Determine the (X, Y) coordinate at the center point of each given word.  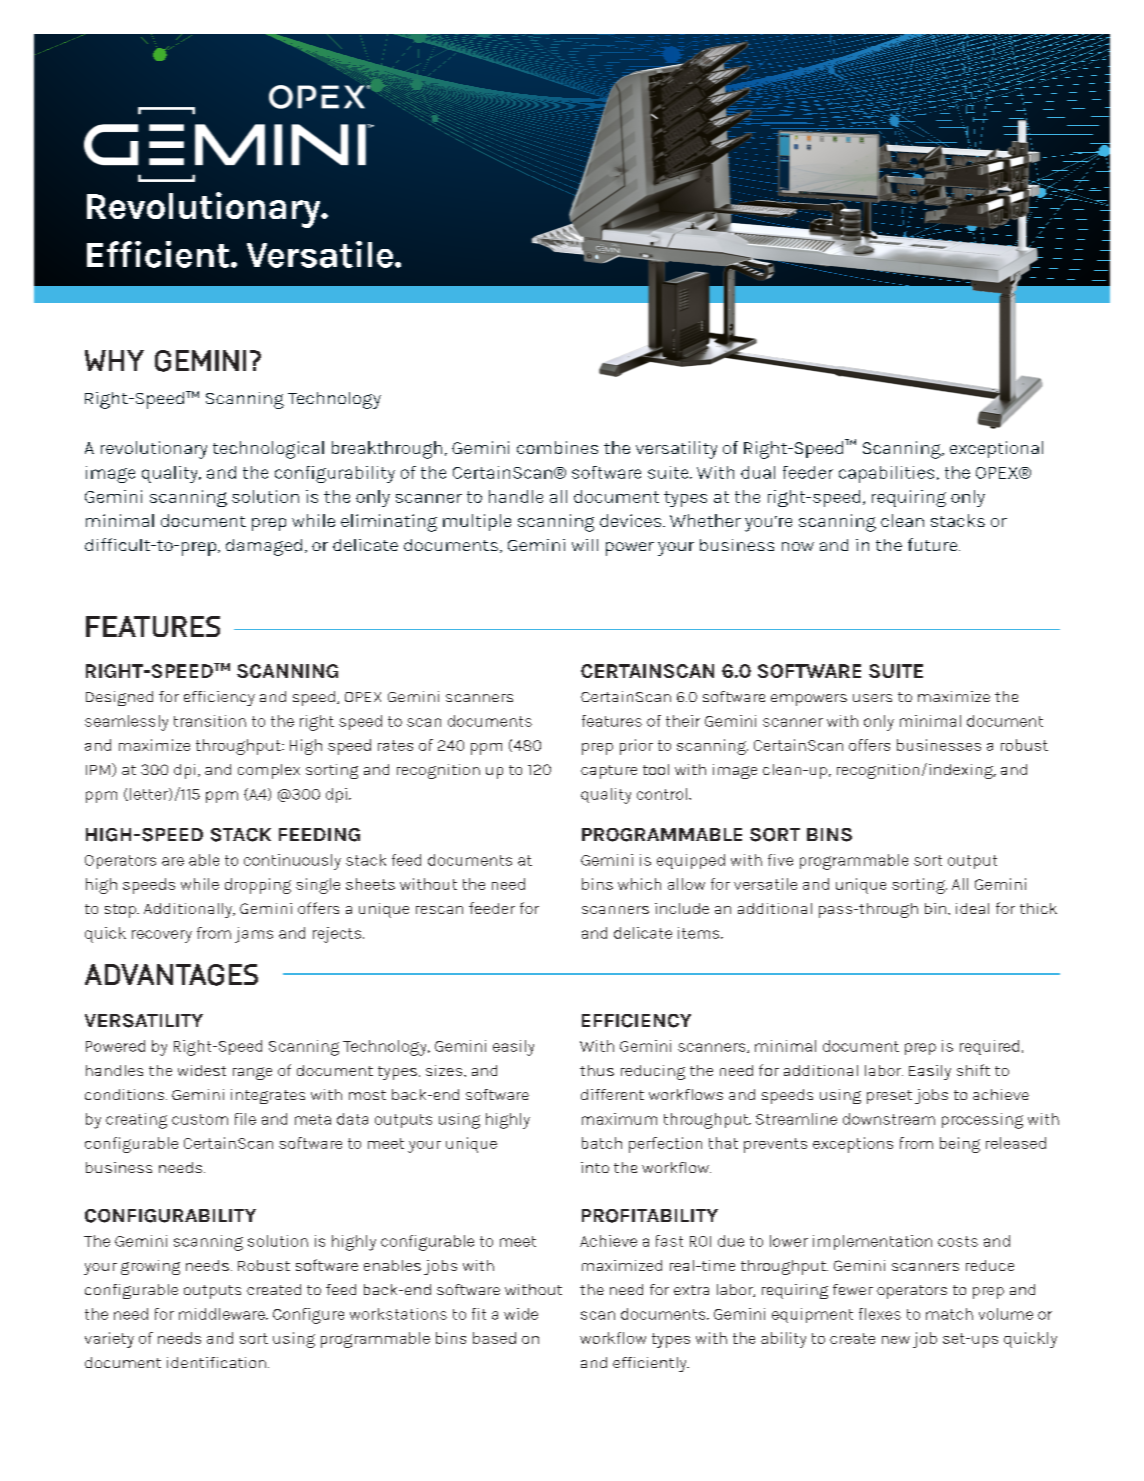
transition (210, 721)
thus (597, 1070)
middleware (223, 1314)
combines (557, 447)
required (989, 1047)
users (872, 698)
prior (636, 747)
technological (268, 450)
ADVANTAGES (171, 975)
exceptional (996, 449)
